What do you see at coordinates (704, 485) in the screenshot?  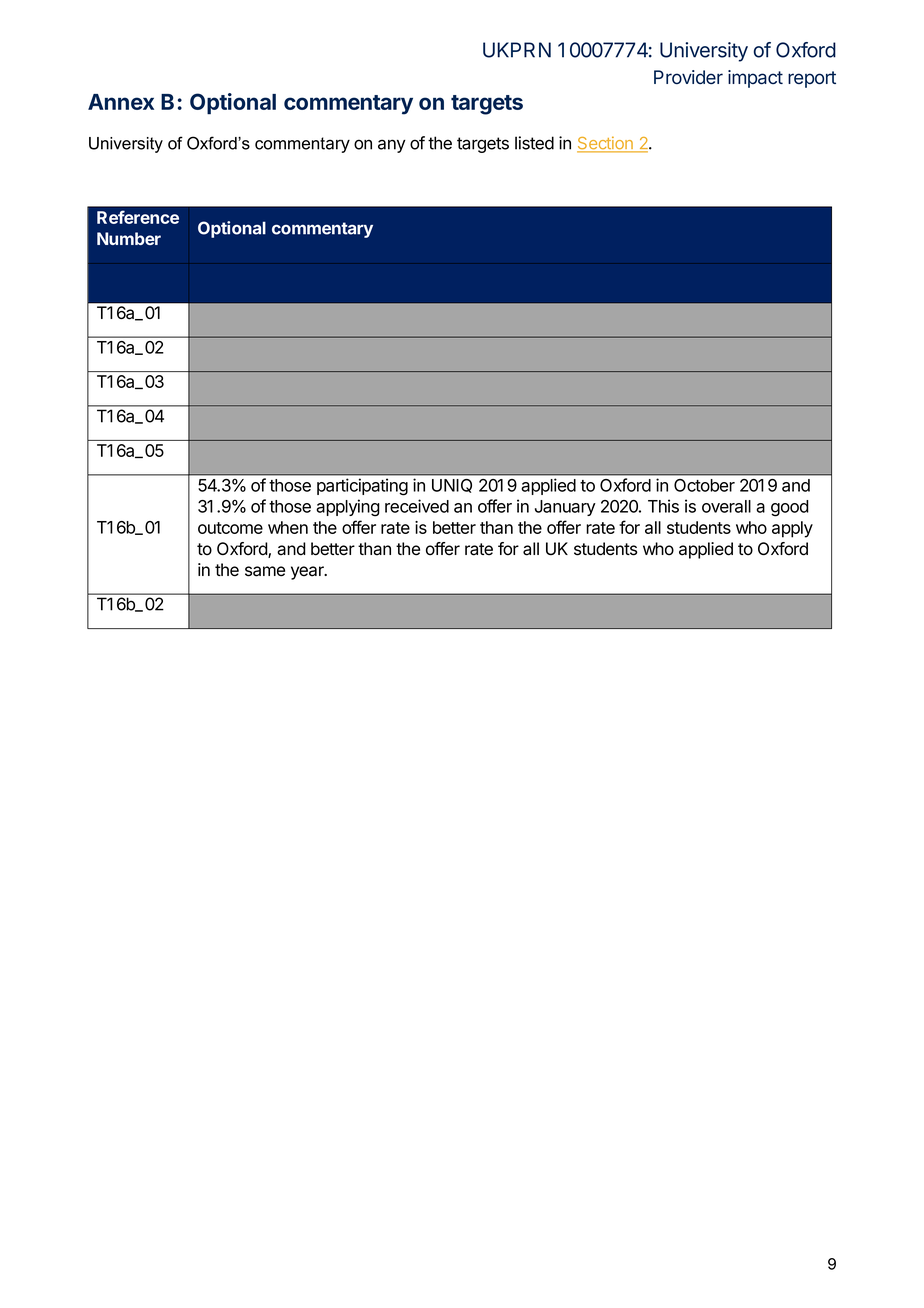 I see `October` at bounding box center [704, 485].
